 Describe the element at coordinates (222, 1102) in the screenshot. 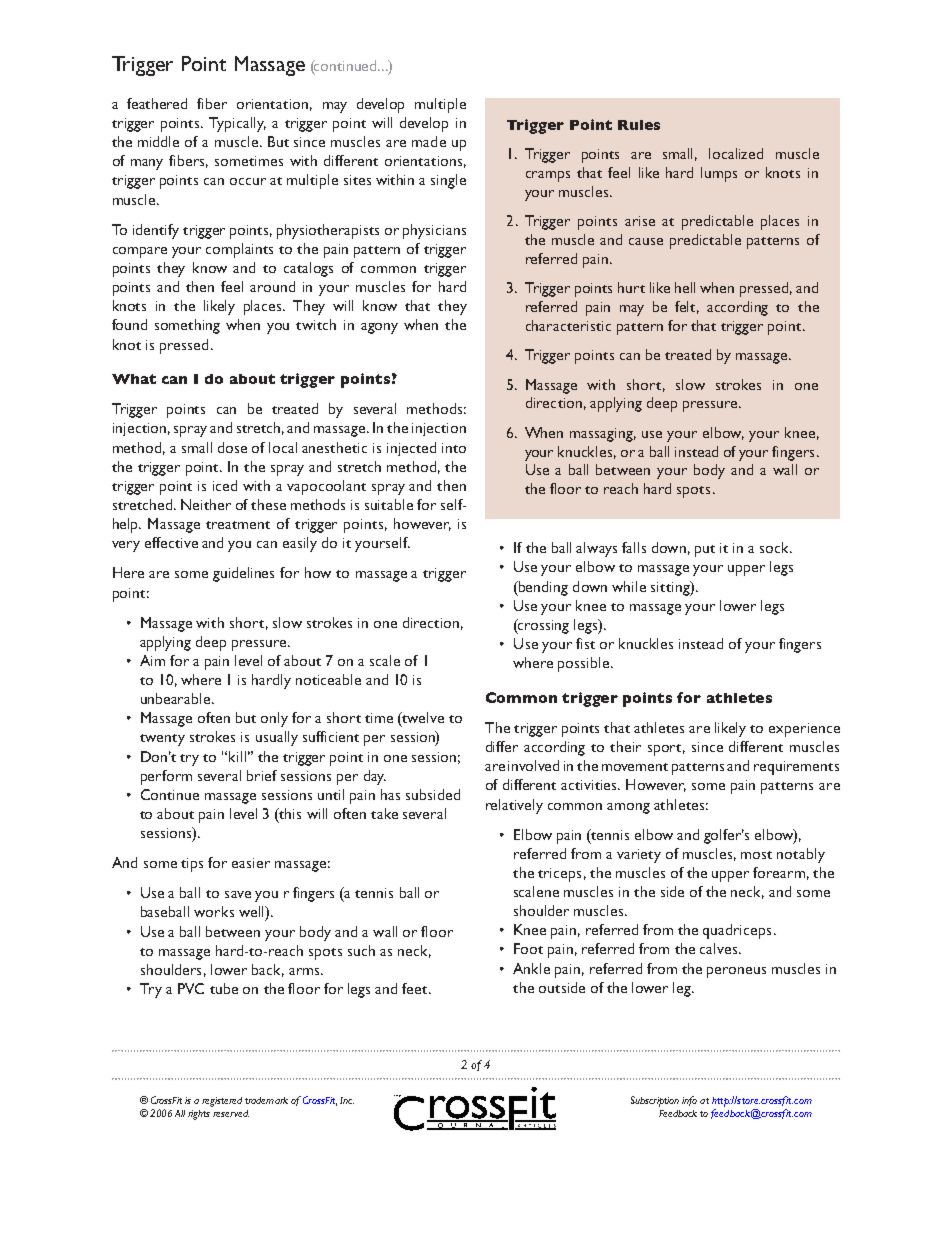

I see `registered` at that location.
